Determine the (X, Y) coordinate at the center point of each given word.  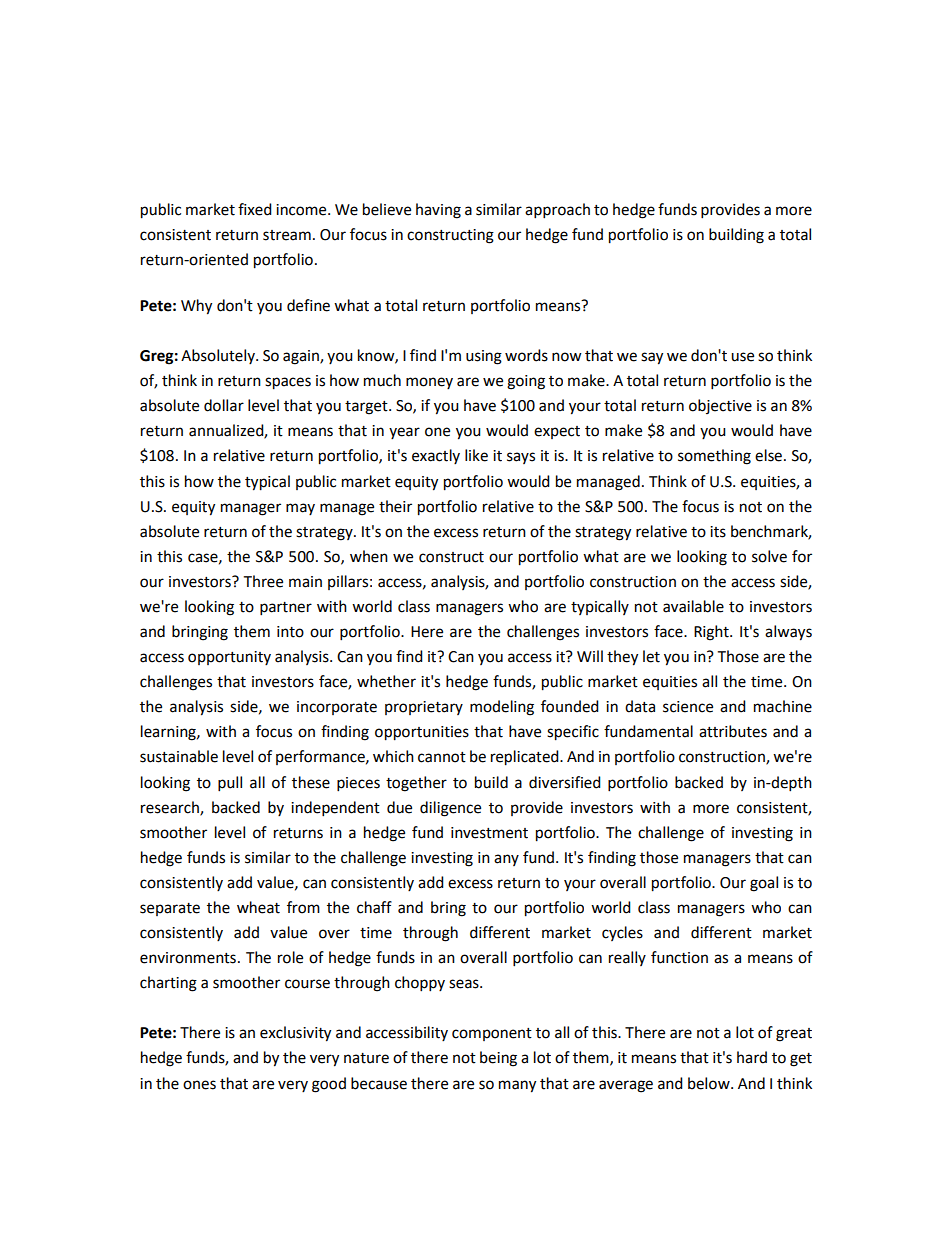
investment (489, 833)
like (476, 455)
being (498, 1059)
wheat (258, 907)
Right (712, 633)
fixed (255, 209)
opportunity (229, 658)
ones (199, 1085)
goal (764, 884)
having (438, 211)
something (714, 457)
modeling (502, 708)
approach (557, 211)
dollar (224, 405)
